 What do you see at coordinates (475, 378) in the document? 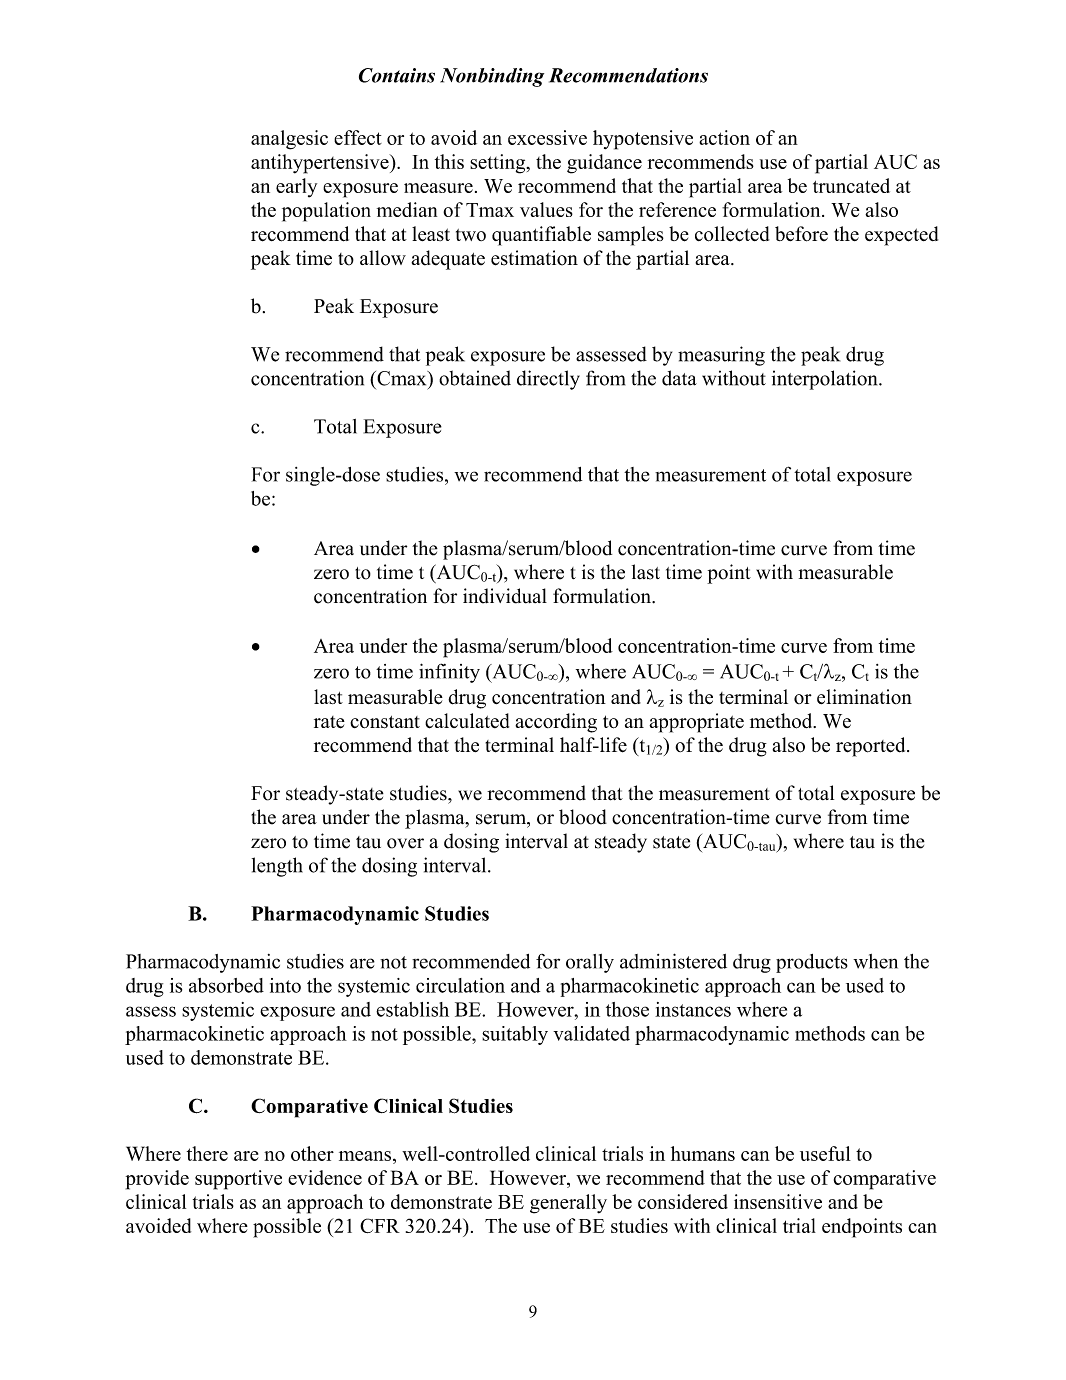
I see `obtained` at bounding box center [475, 378].
